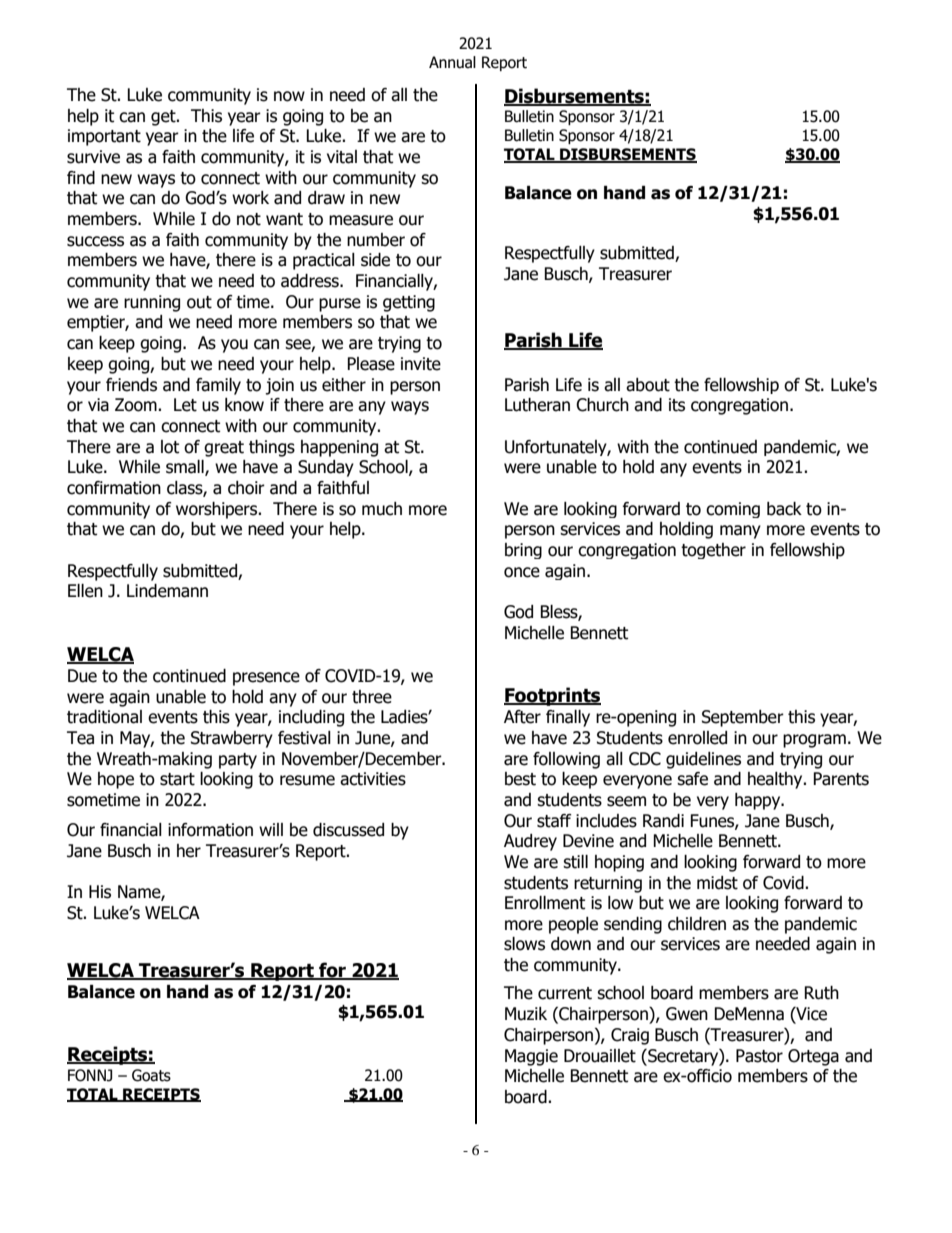 This screenshot has height=1233, width=952. Describe the element at coordinates (522, 572) in the screenshot. I see `once` at that location.
